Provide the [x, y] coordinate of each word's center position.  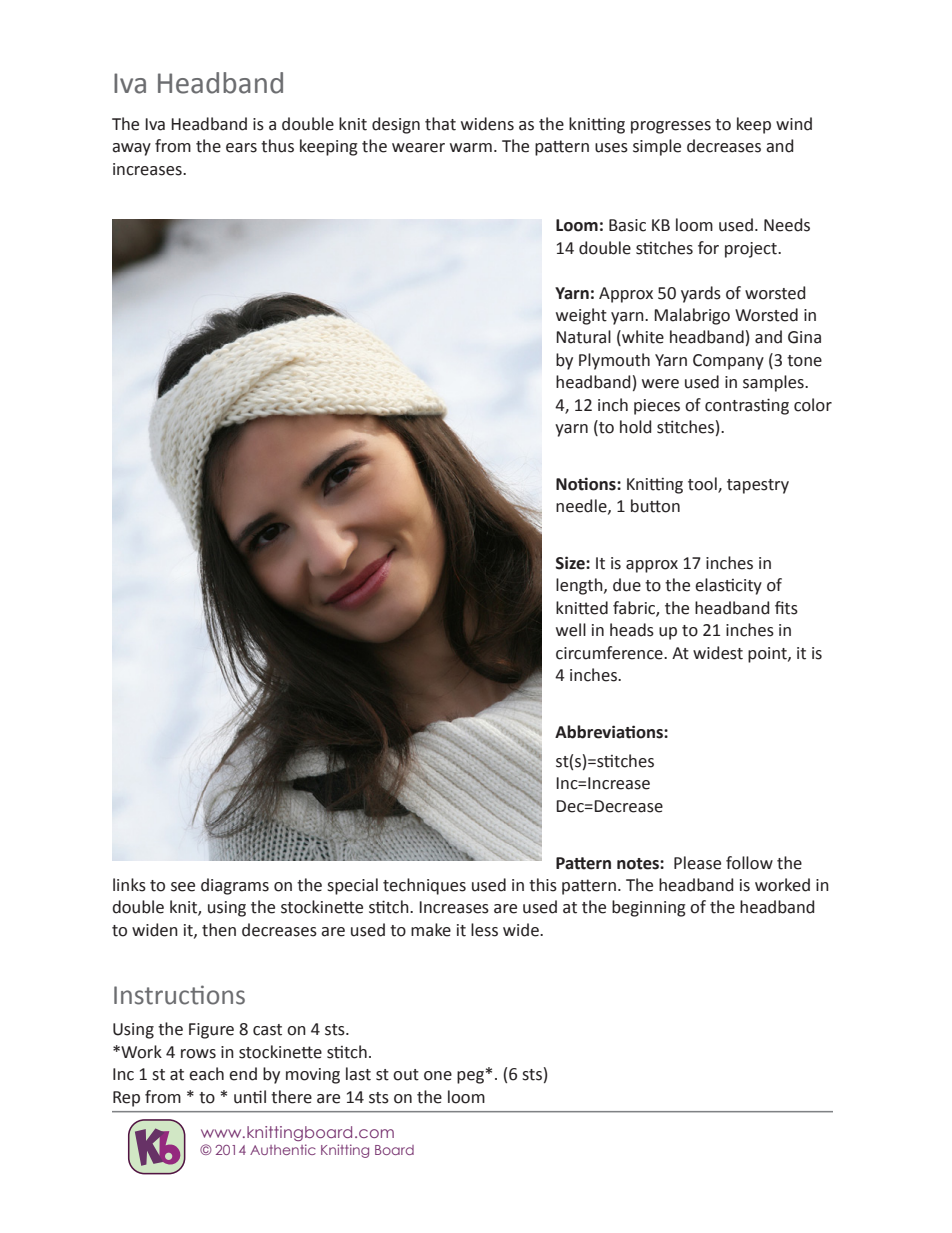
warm [471, 148]
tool [703, 484]
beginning [649, 908]
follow [749, 863]
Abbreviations [610, 732]
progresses [671, 127]
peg [470, 1077]
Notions [587, 484]
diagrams [235, 886]
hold [635, 427]
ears [241, 148]
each [206, 1074]
